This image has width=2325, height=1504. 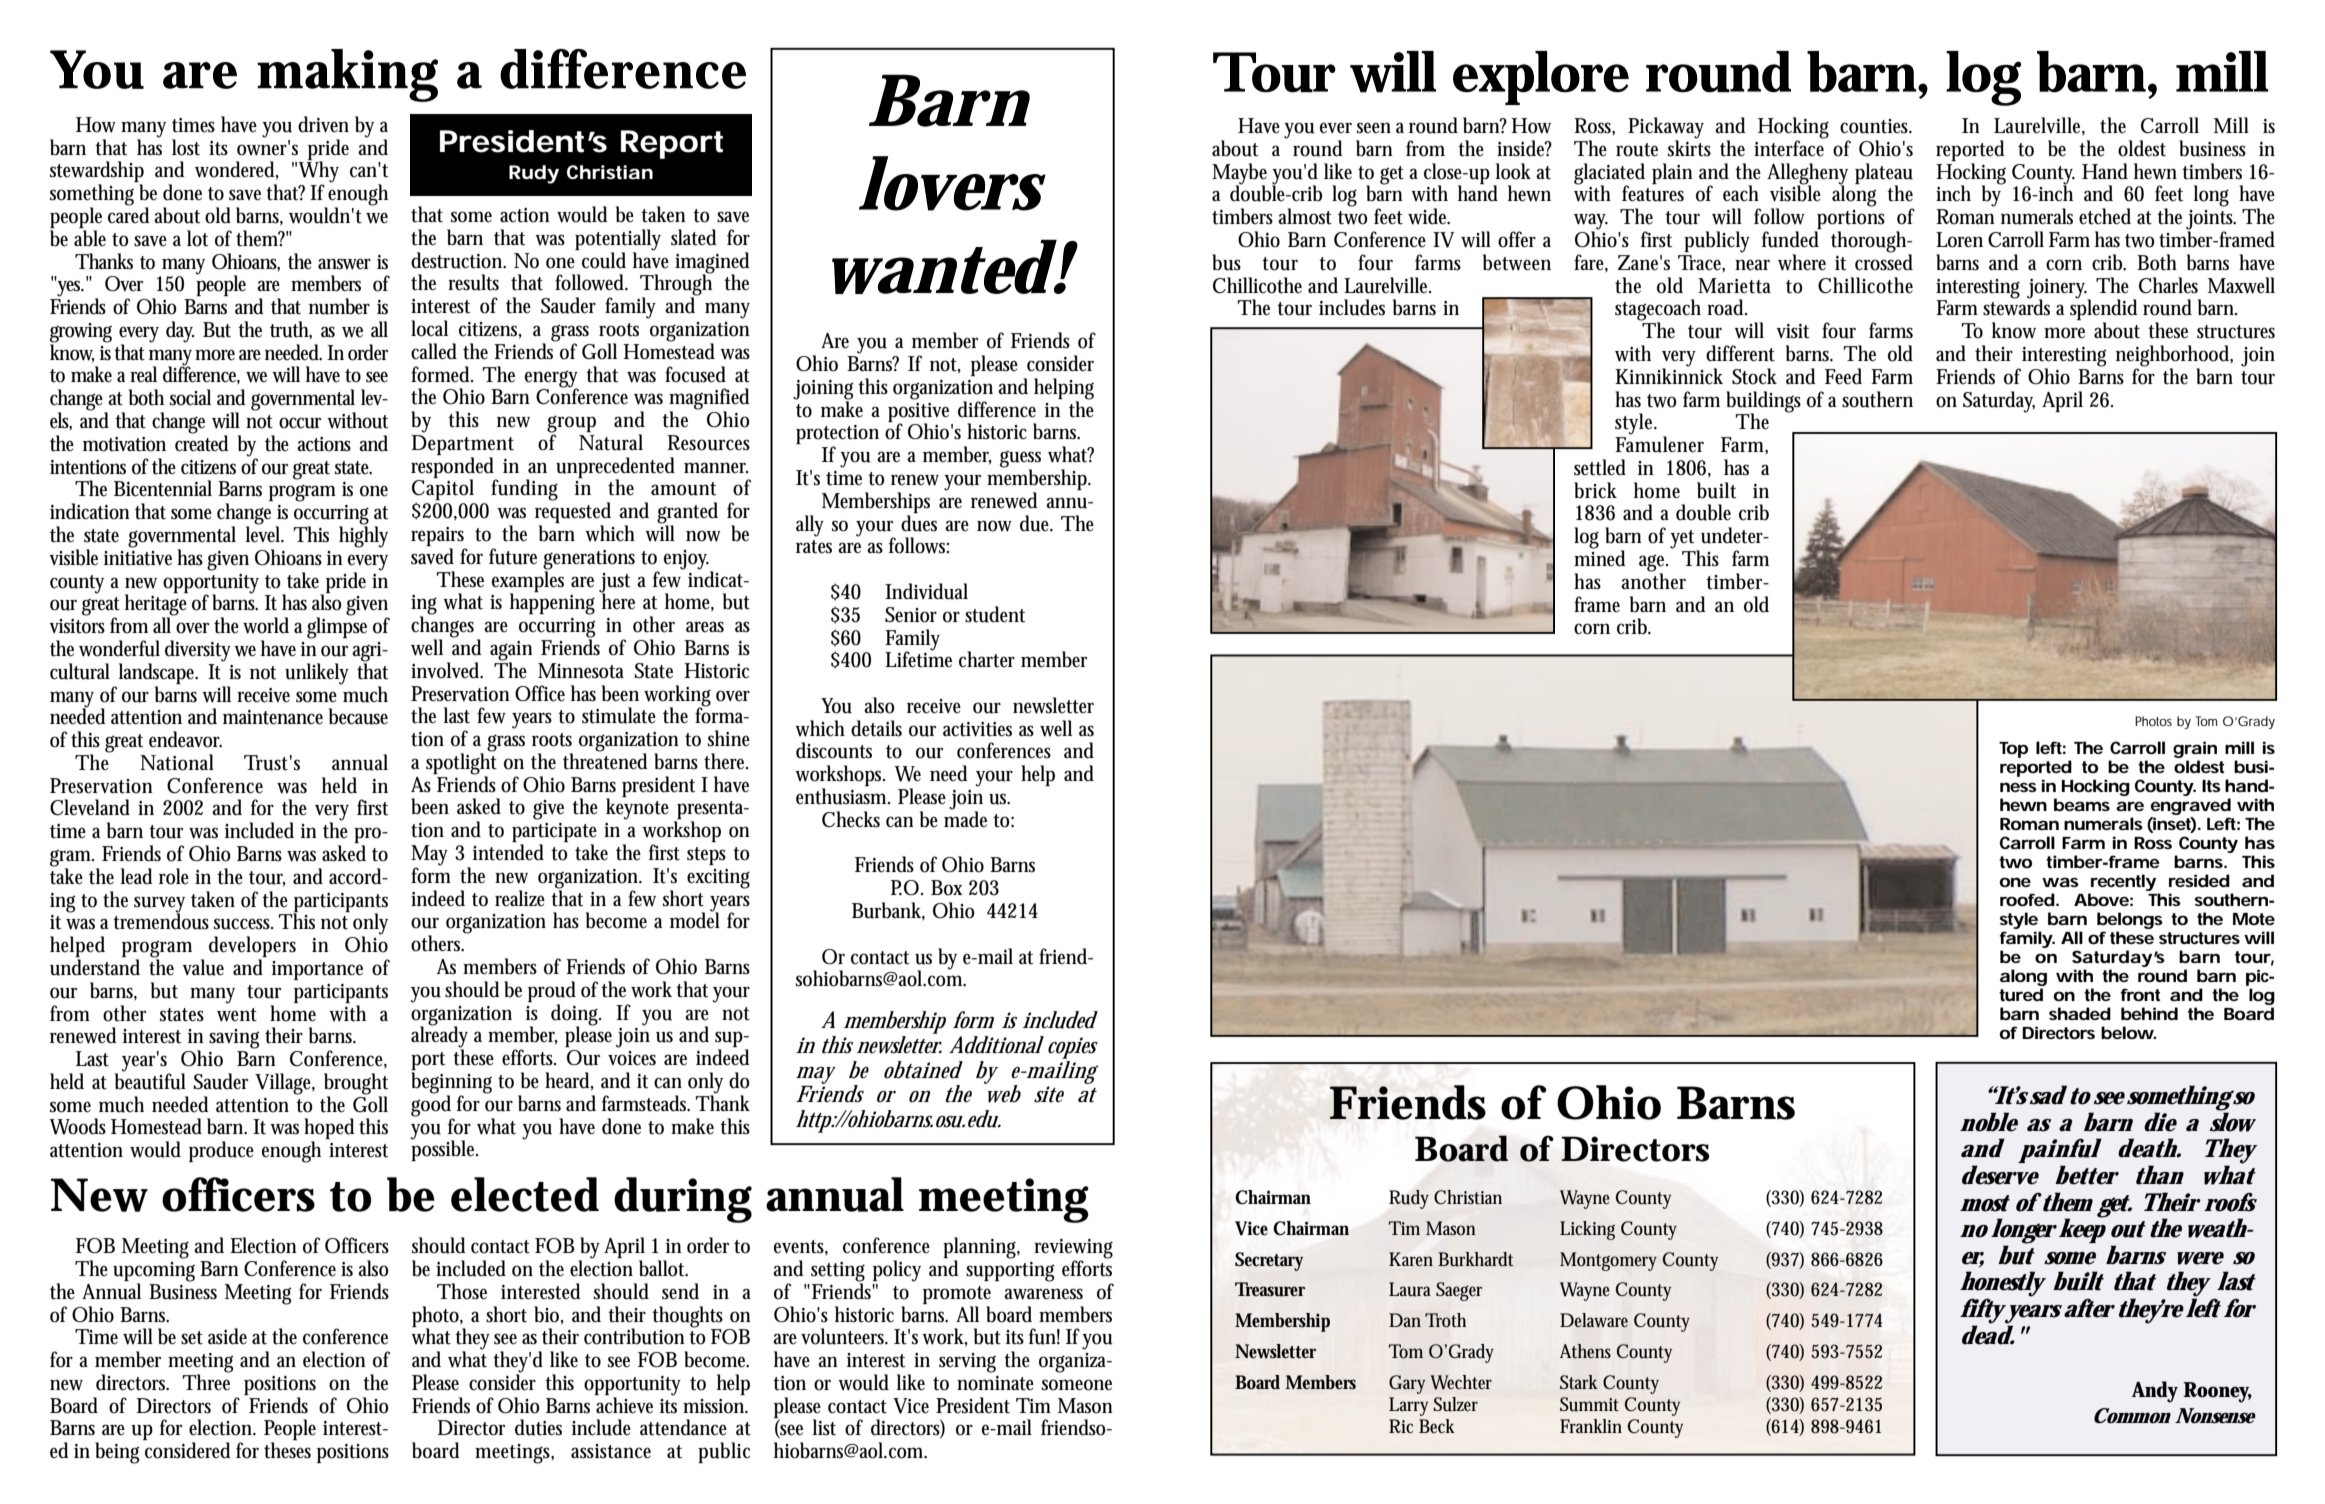 What do you see at coordinates (977, 729) in the image?
I see `activities` at bounding box center [977, 729].
